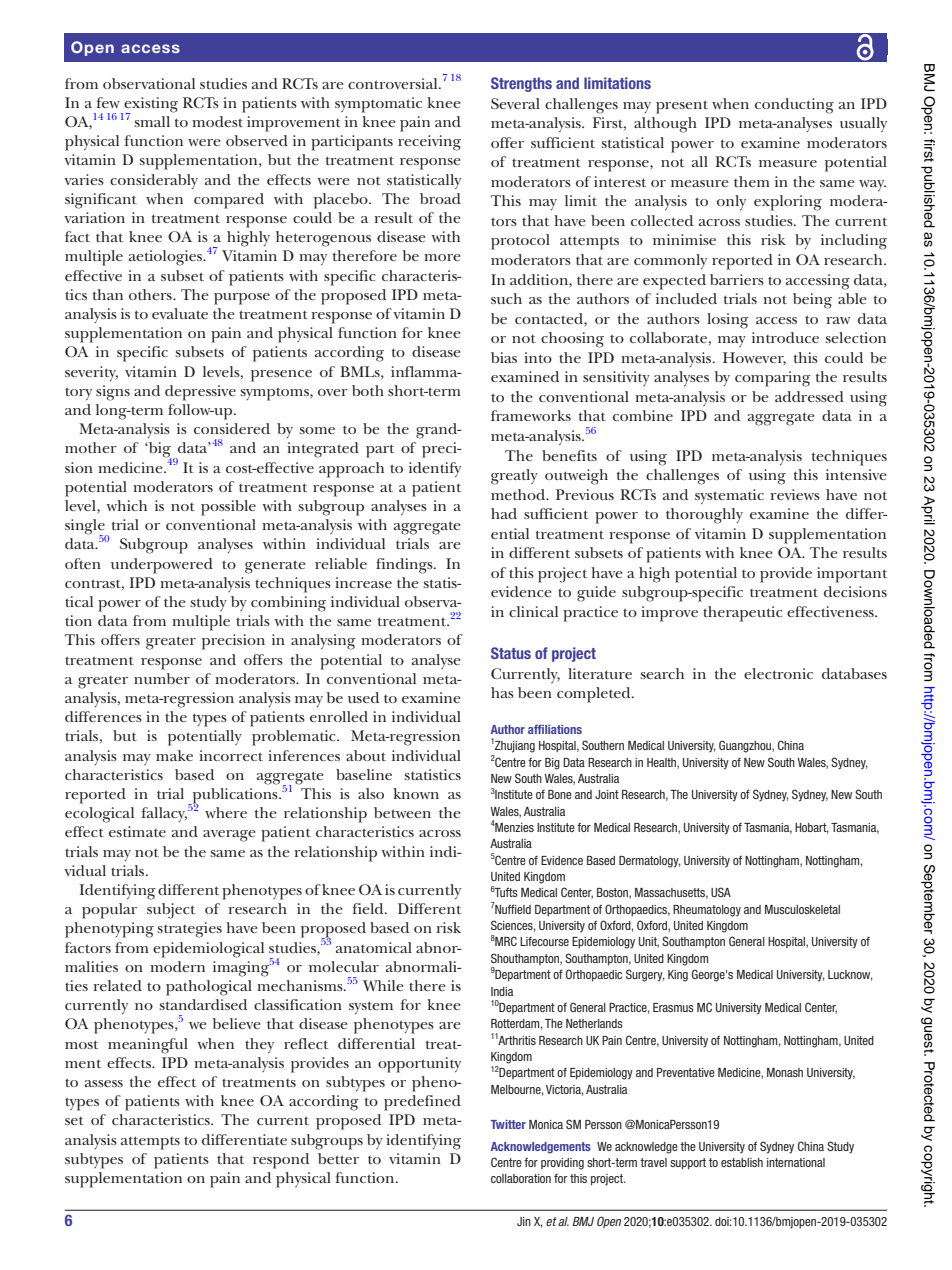  Describe the element at coordinates (742, 1162) in the page. I see `establish` at that location.
